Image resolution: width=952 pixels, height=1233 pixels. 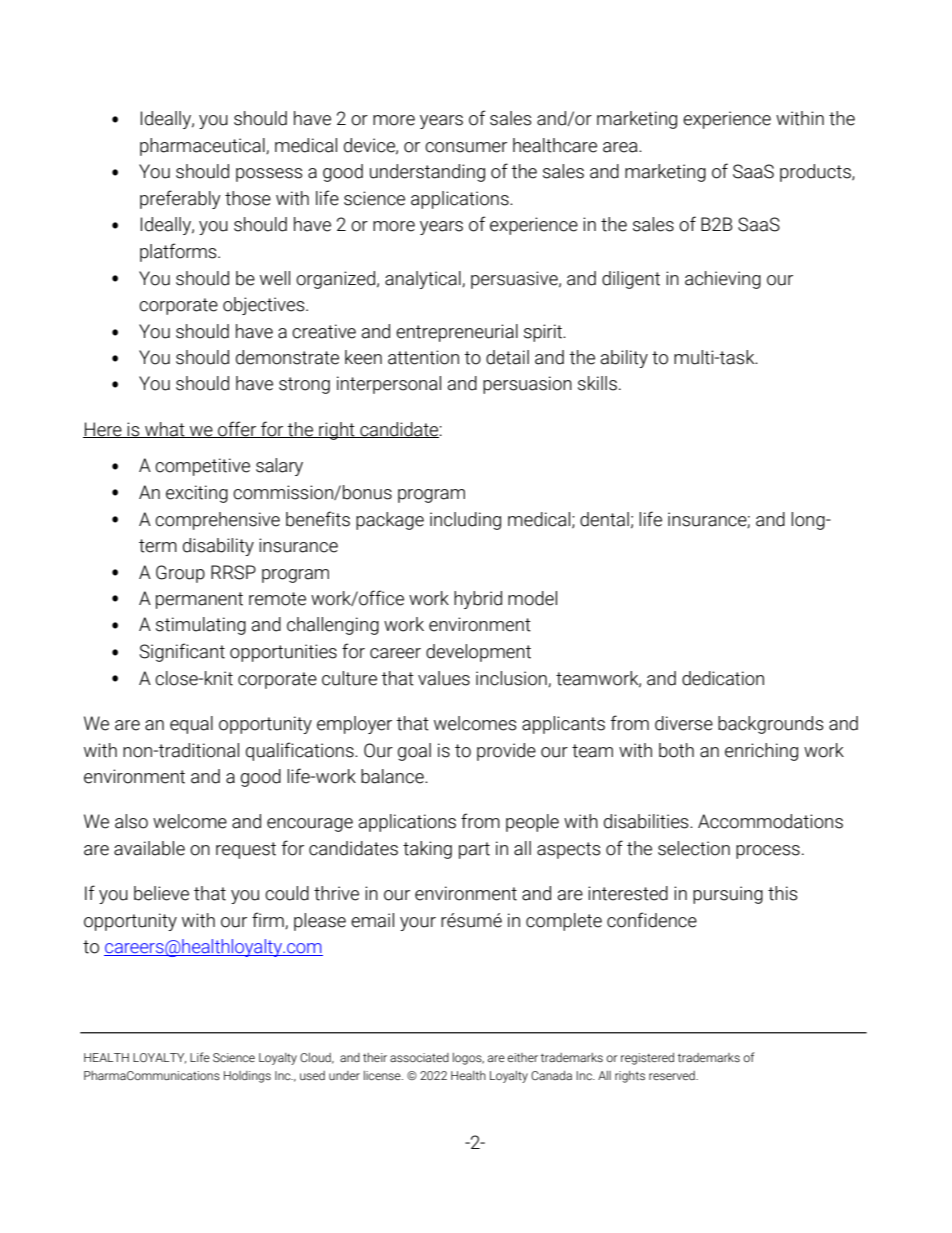 I want to click on competitive, so click(x=202, y=467).
